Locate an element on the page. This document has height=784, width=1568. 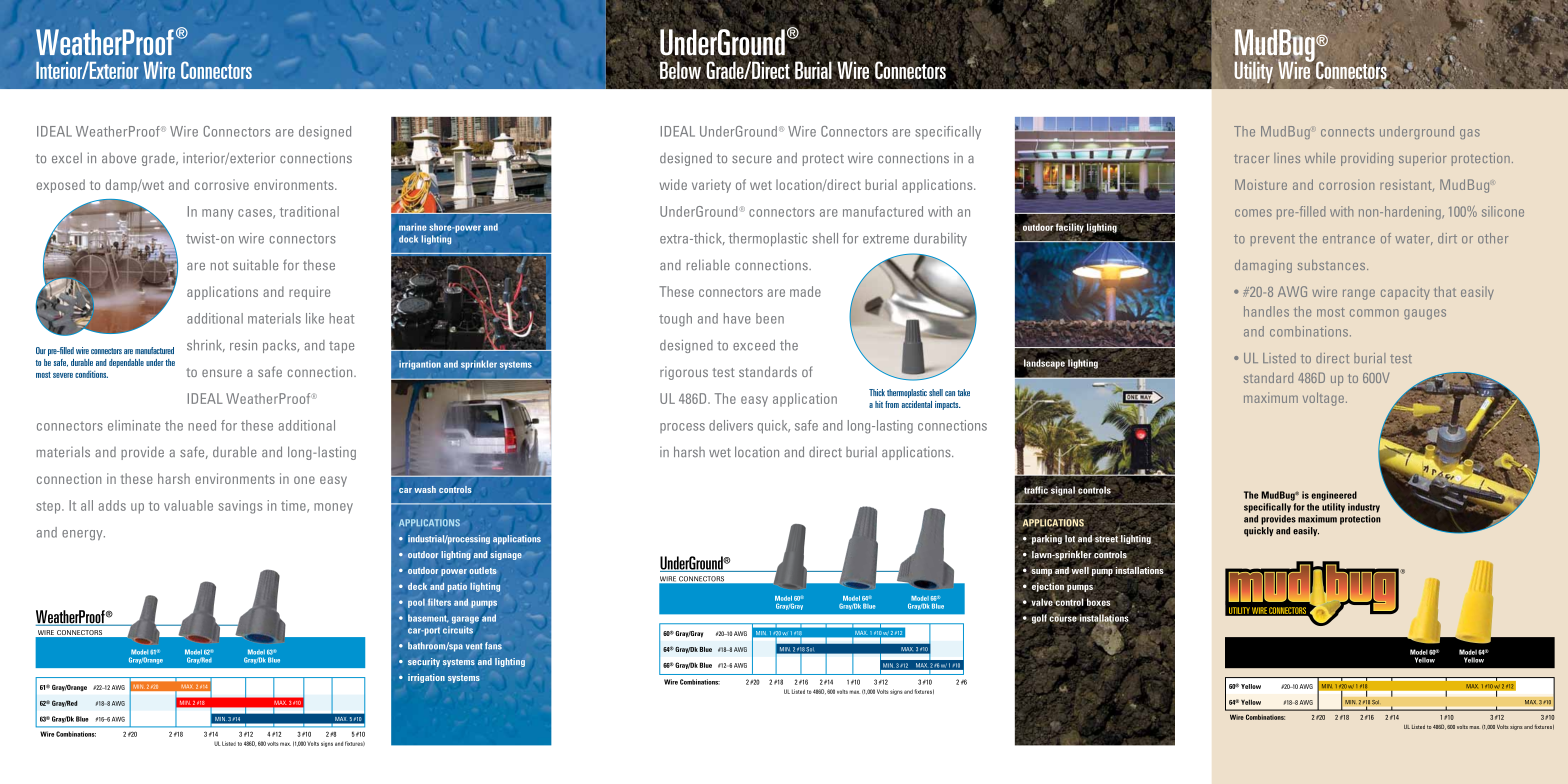
connects is located at coordinates (1347, 132).
